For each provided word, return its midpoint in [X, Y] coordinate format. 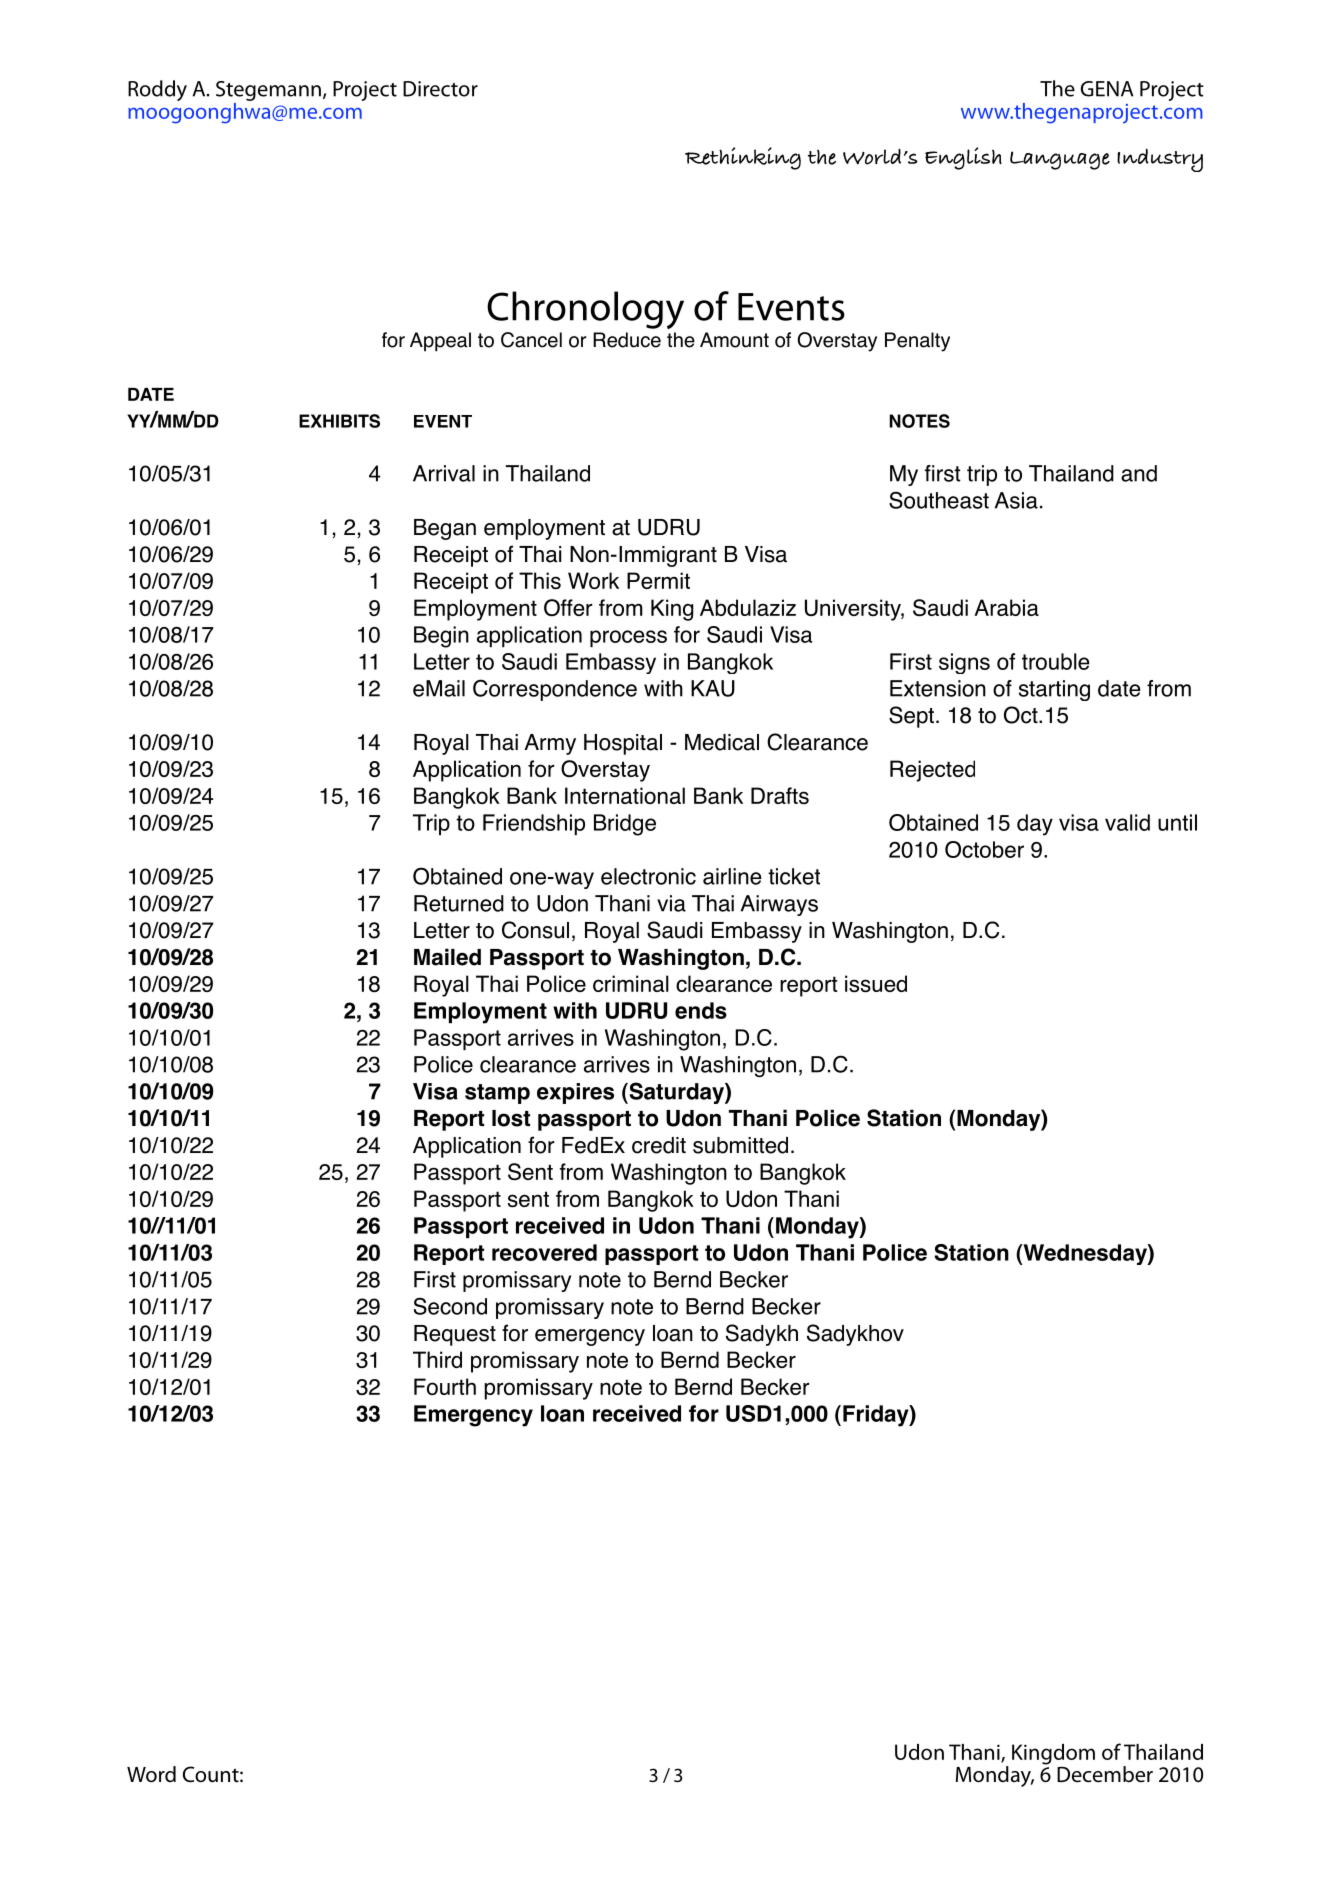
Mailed [447, 957]
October [984, 849]
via [671, 903]
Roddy [157, 90]
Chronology [585, 310]
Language [1060, 160]
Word [151, 1774]
